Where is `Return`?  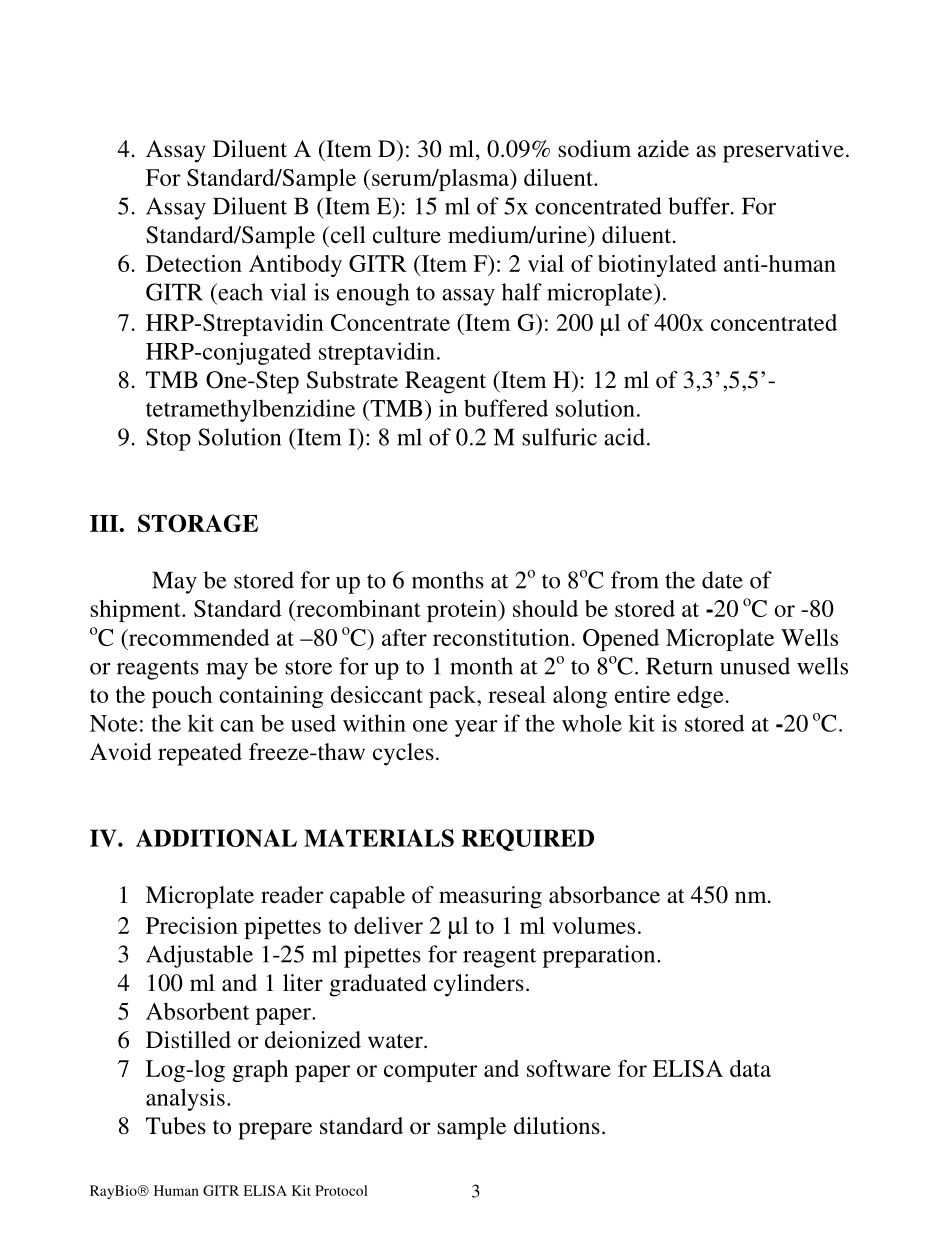
Return is located at coordinates (679, 666).
